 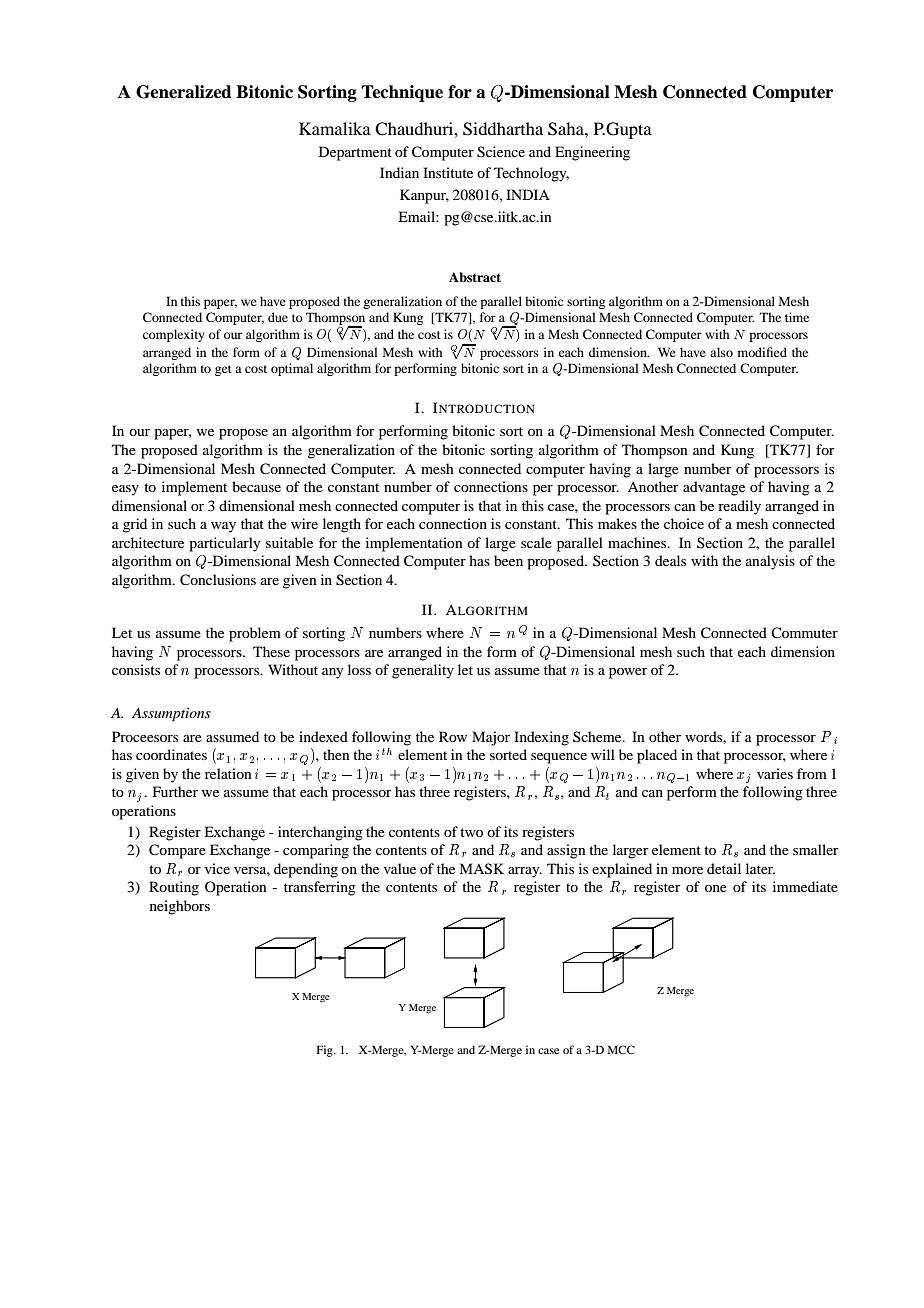 I want to click on analysis, so click(x=770, y=562).
